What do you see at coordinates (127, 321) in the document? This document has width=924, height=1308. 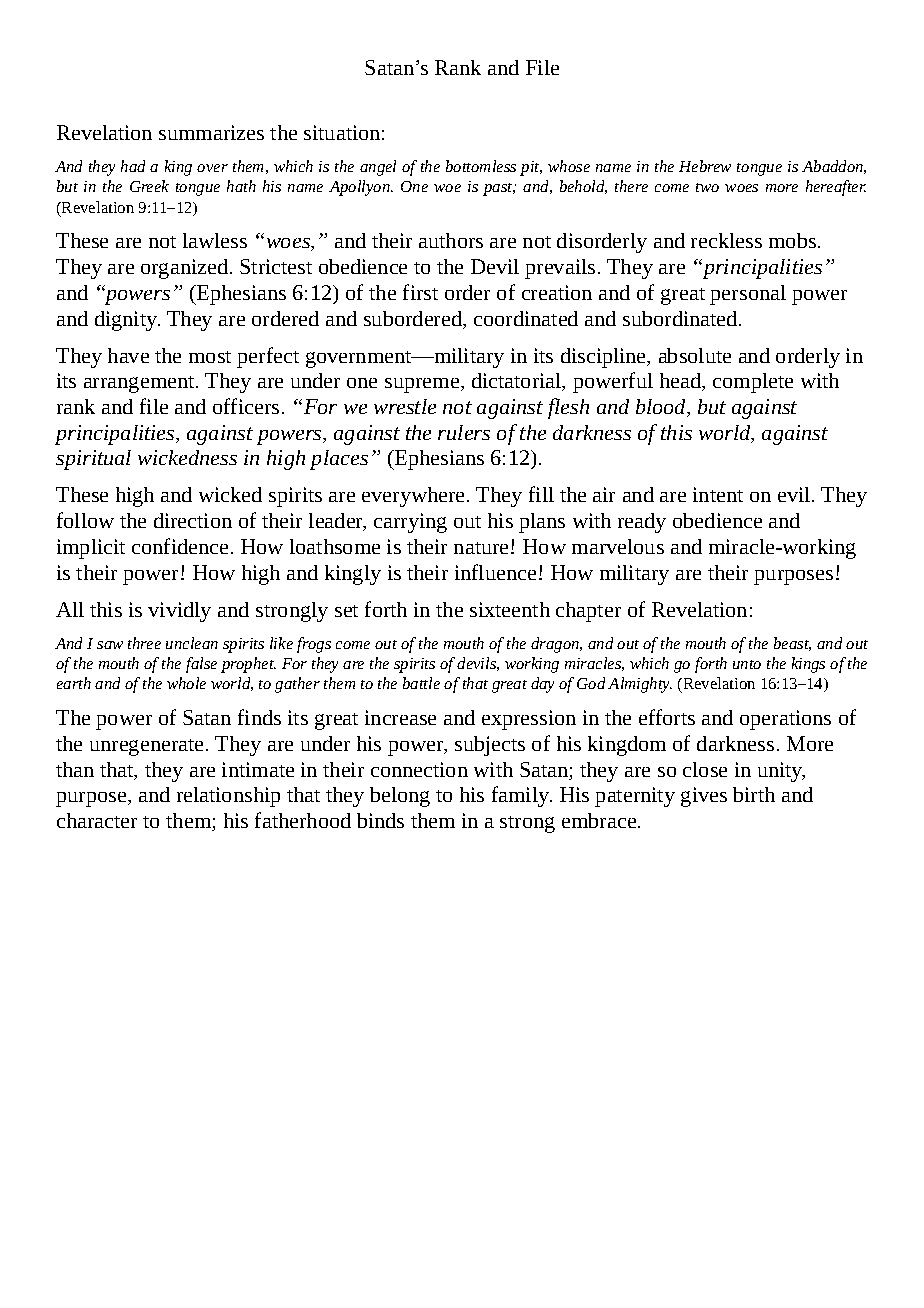 I see `dignity` at bounding box center [127, 321].
